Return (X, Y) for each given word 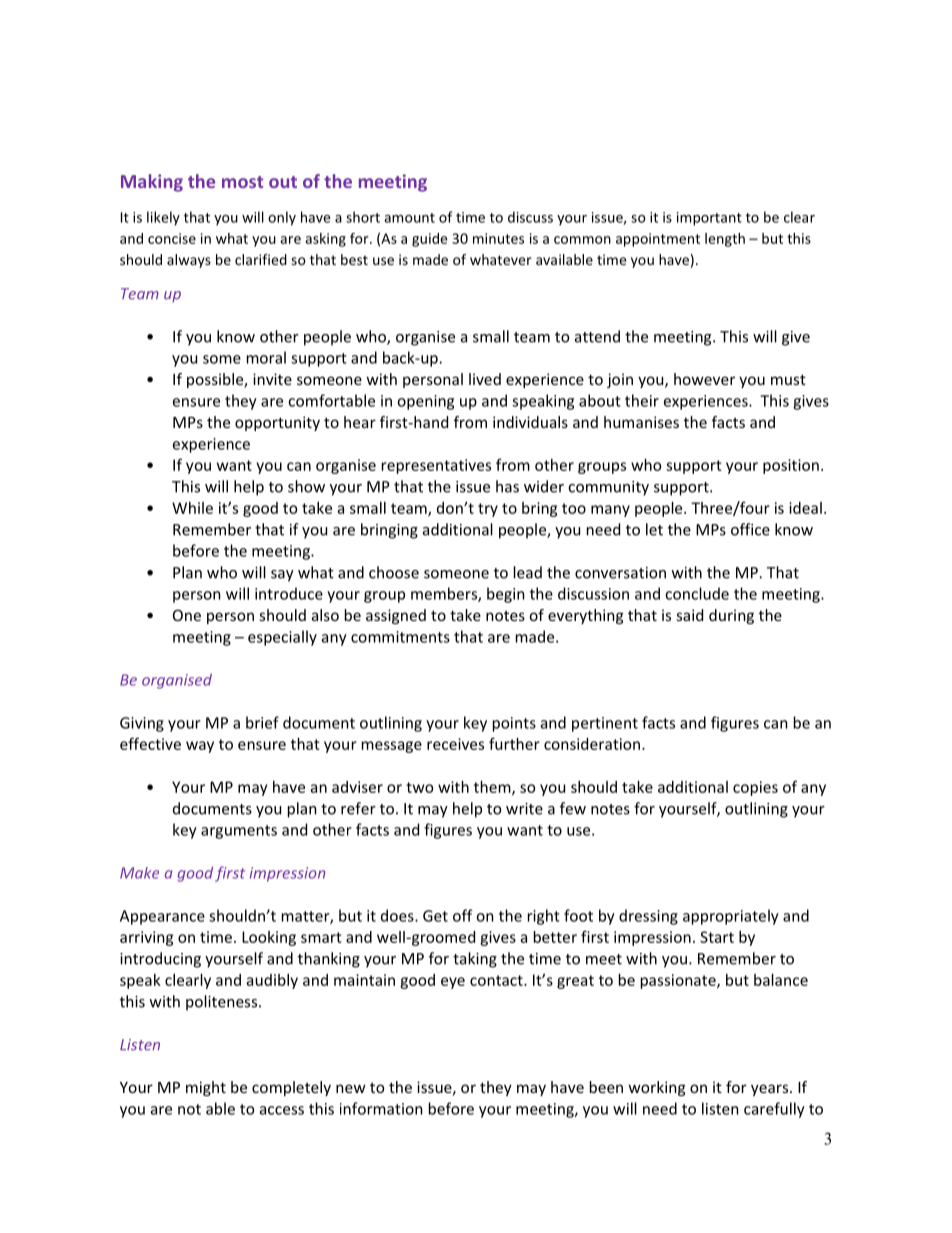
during (731, 616)
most (242, 182)
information (381, 1108)
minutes (498, 238)
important (709, 219)
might (206, 1088)
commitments (400, 637)
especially (282, 638)
